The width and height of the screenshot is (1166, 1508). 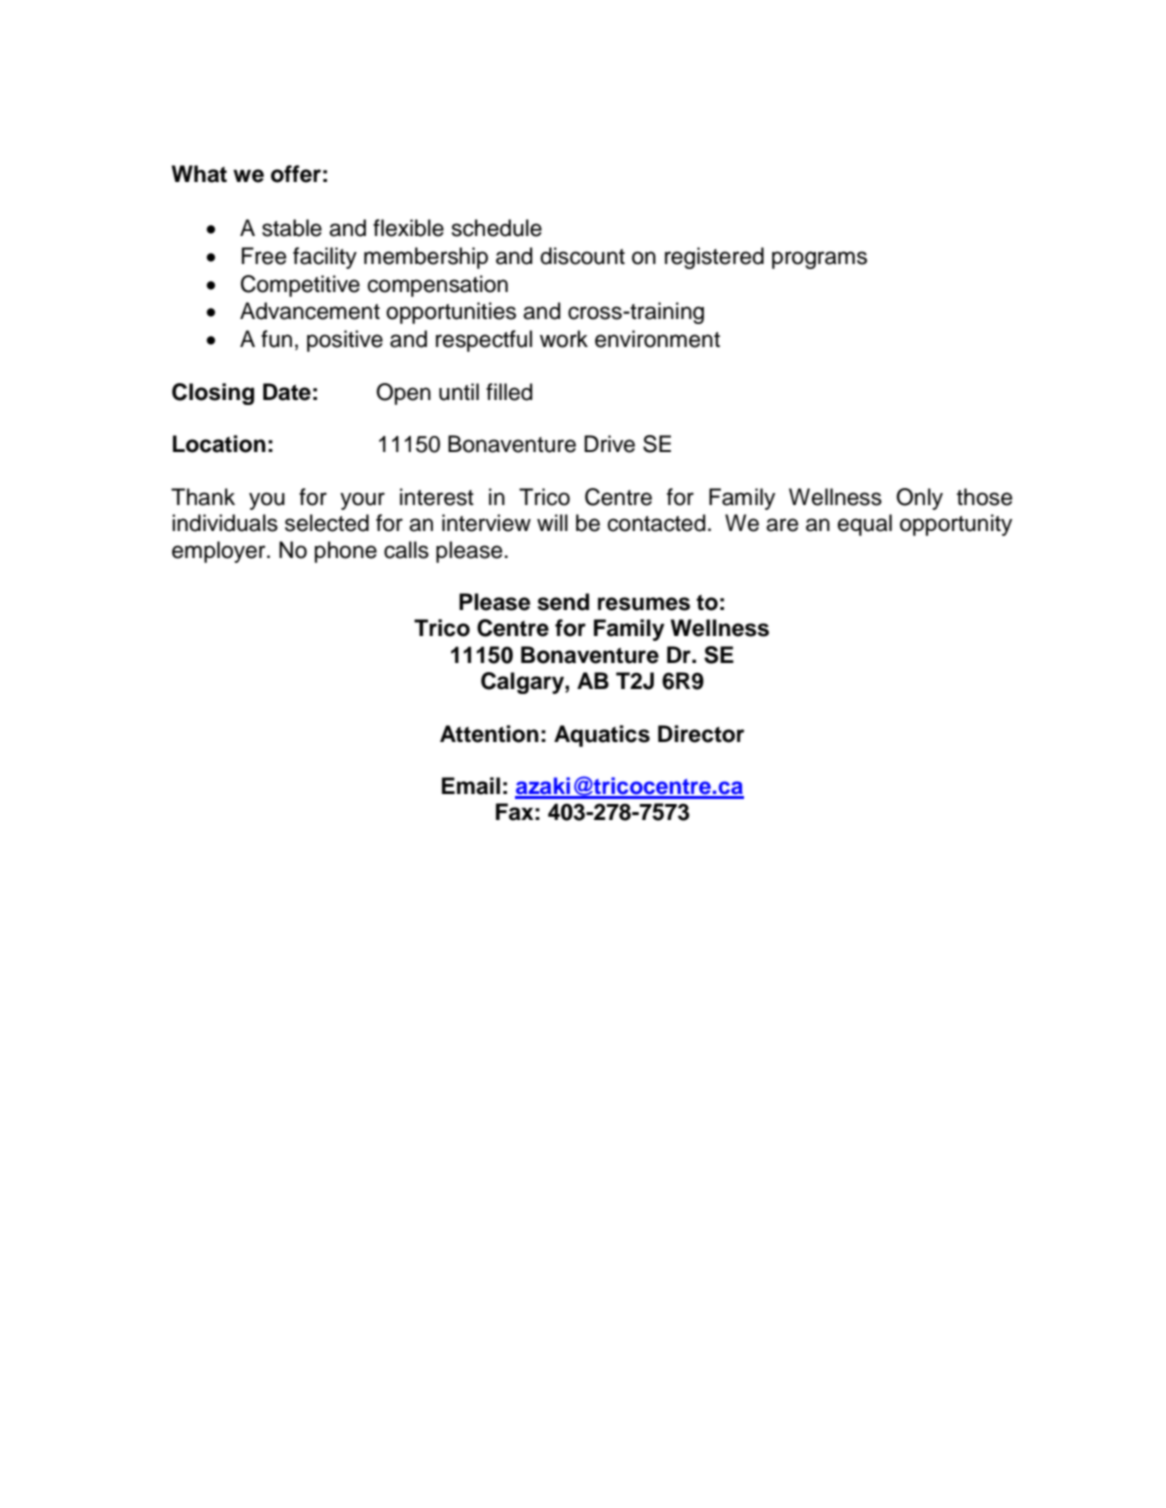 I want to click on offer, so click(x=296, y=174).
